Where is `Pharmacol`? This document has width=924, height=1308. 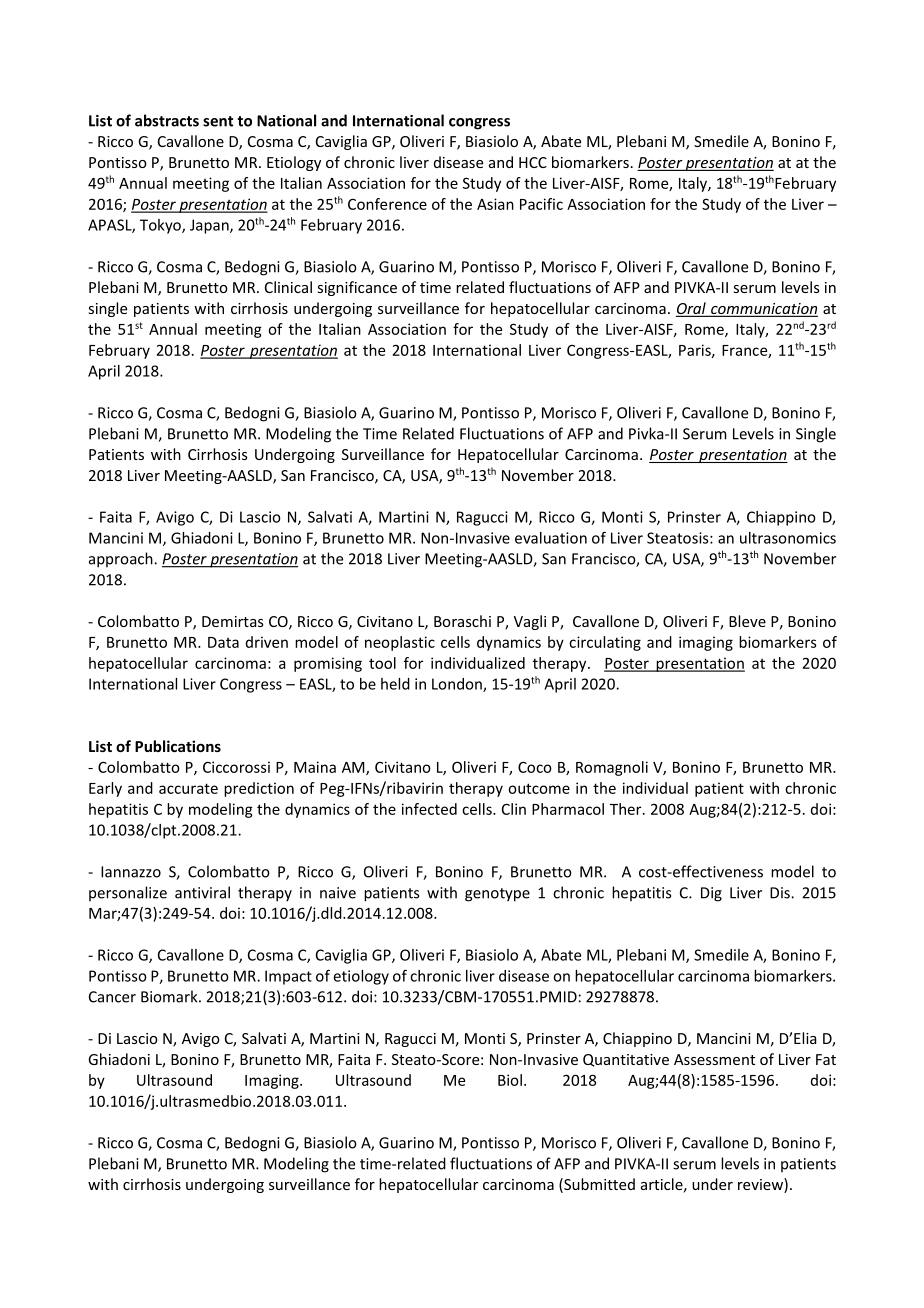 Pharmacol is located at coordinates (568, 809).
